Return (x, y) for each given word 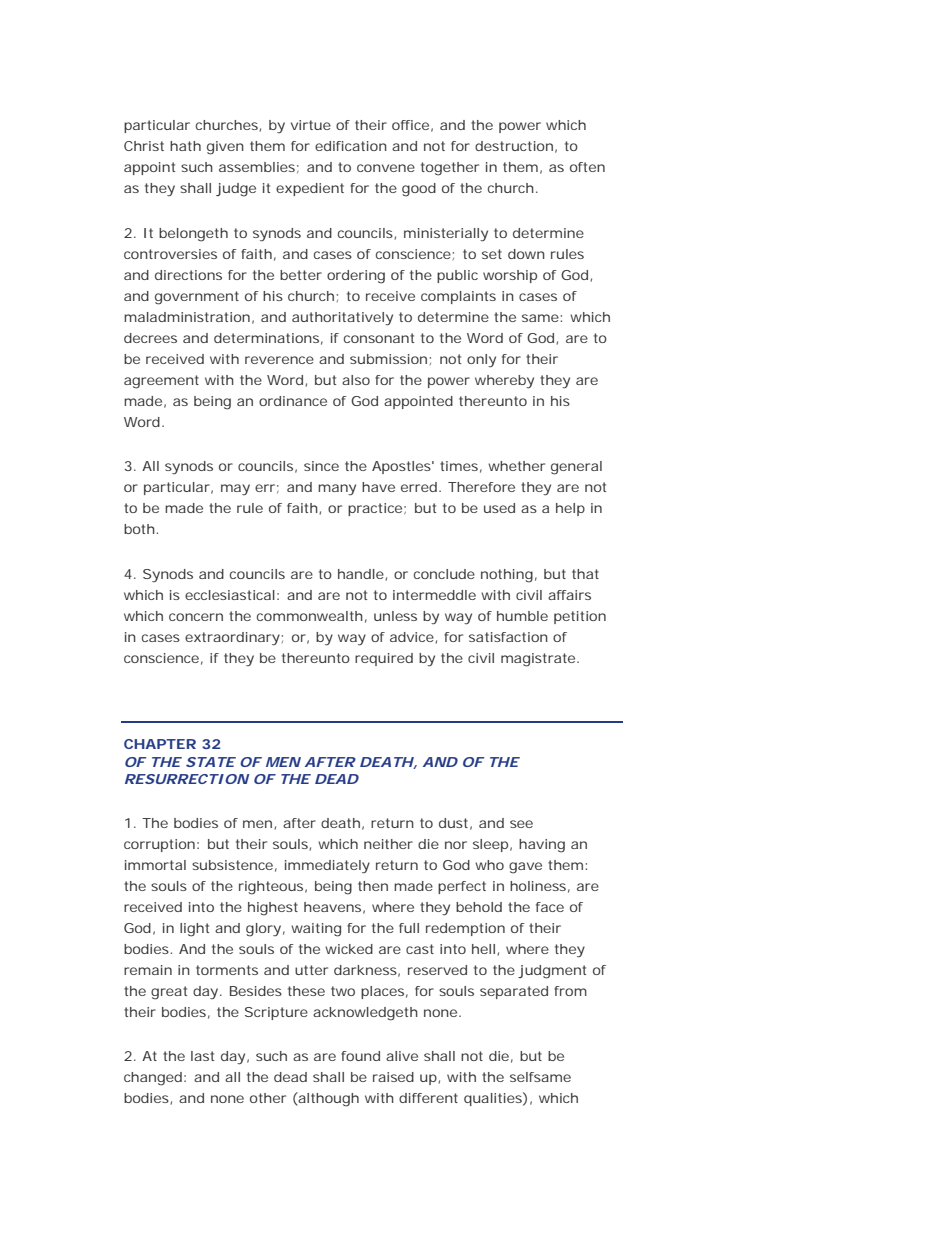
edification (351, 146)
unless (395, 616)
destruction (514, 146)
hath (185, 146)
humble (522, 616)
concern (196, 617)
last (202, 1056)
